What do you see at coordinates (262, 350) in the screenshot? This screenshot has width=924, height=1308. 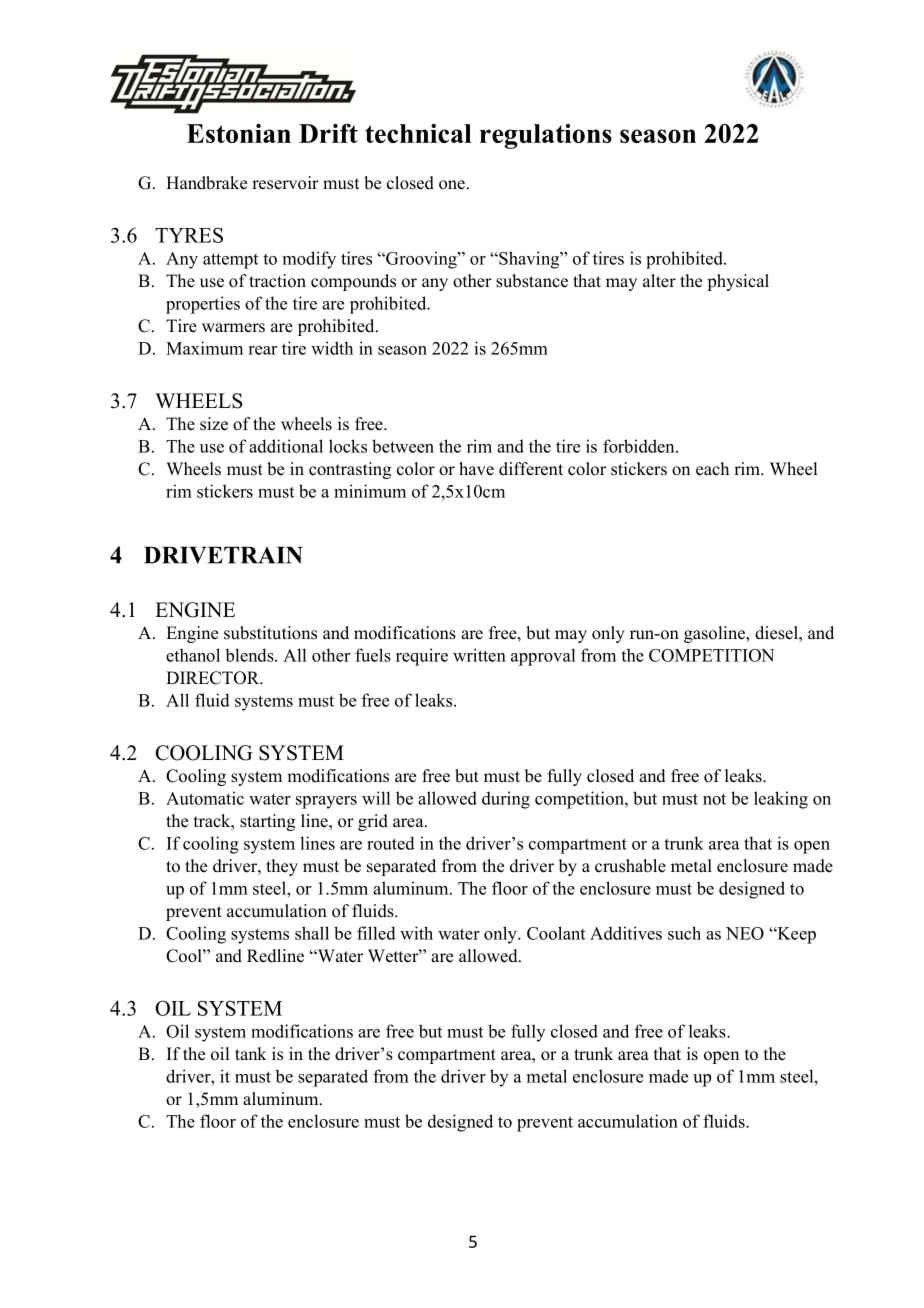 I see `rear` at bounding box center [262, 350].
